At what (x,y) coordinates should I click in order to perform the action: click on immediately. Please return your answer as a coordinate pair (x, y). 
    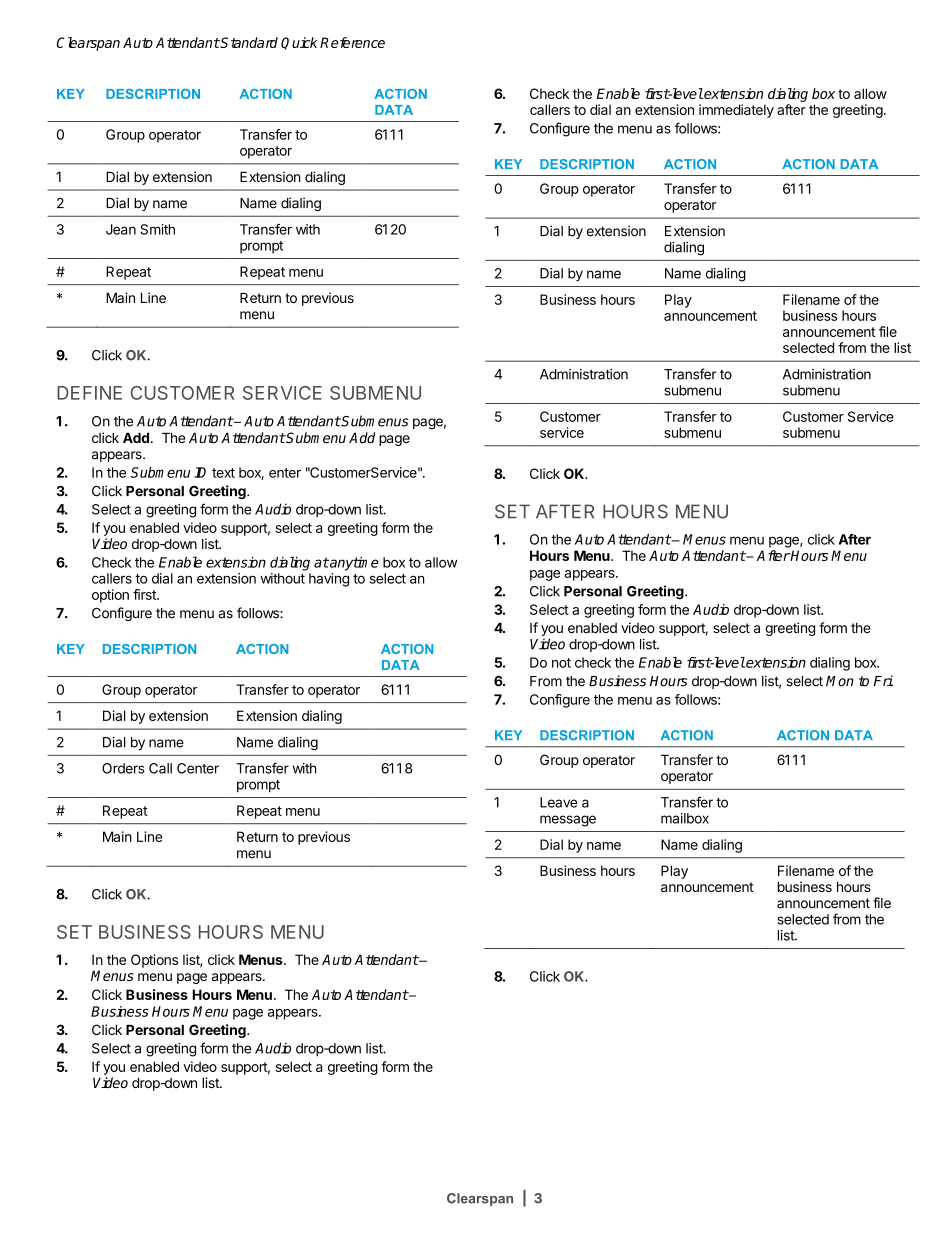
    Looking at the image, I should click on (736, 111).
